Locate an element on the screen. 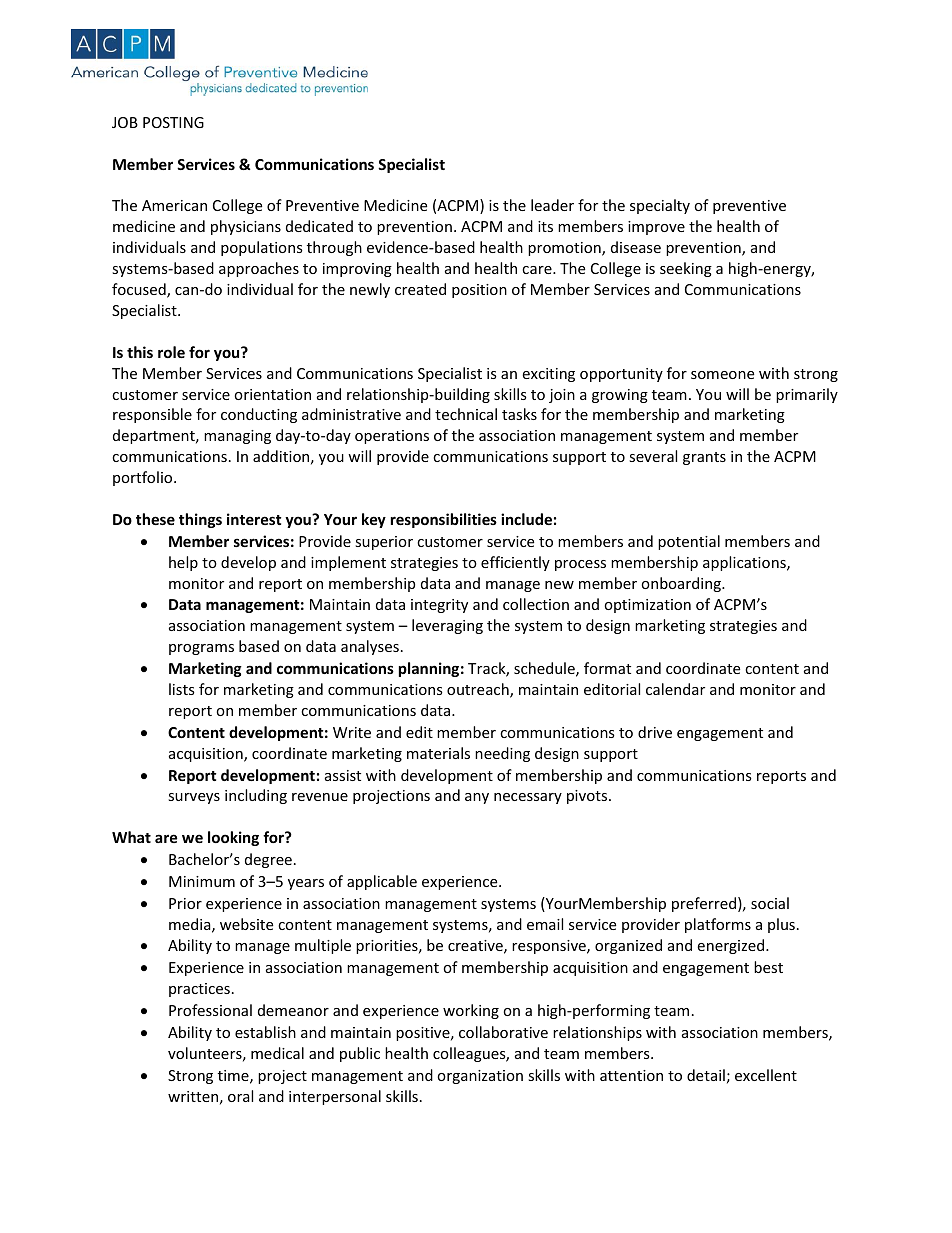 The height and width of the screenshot is (1233, 952). social is located at coordinates (770, 903).
